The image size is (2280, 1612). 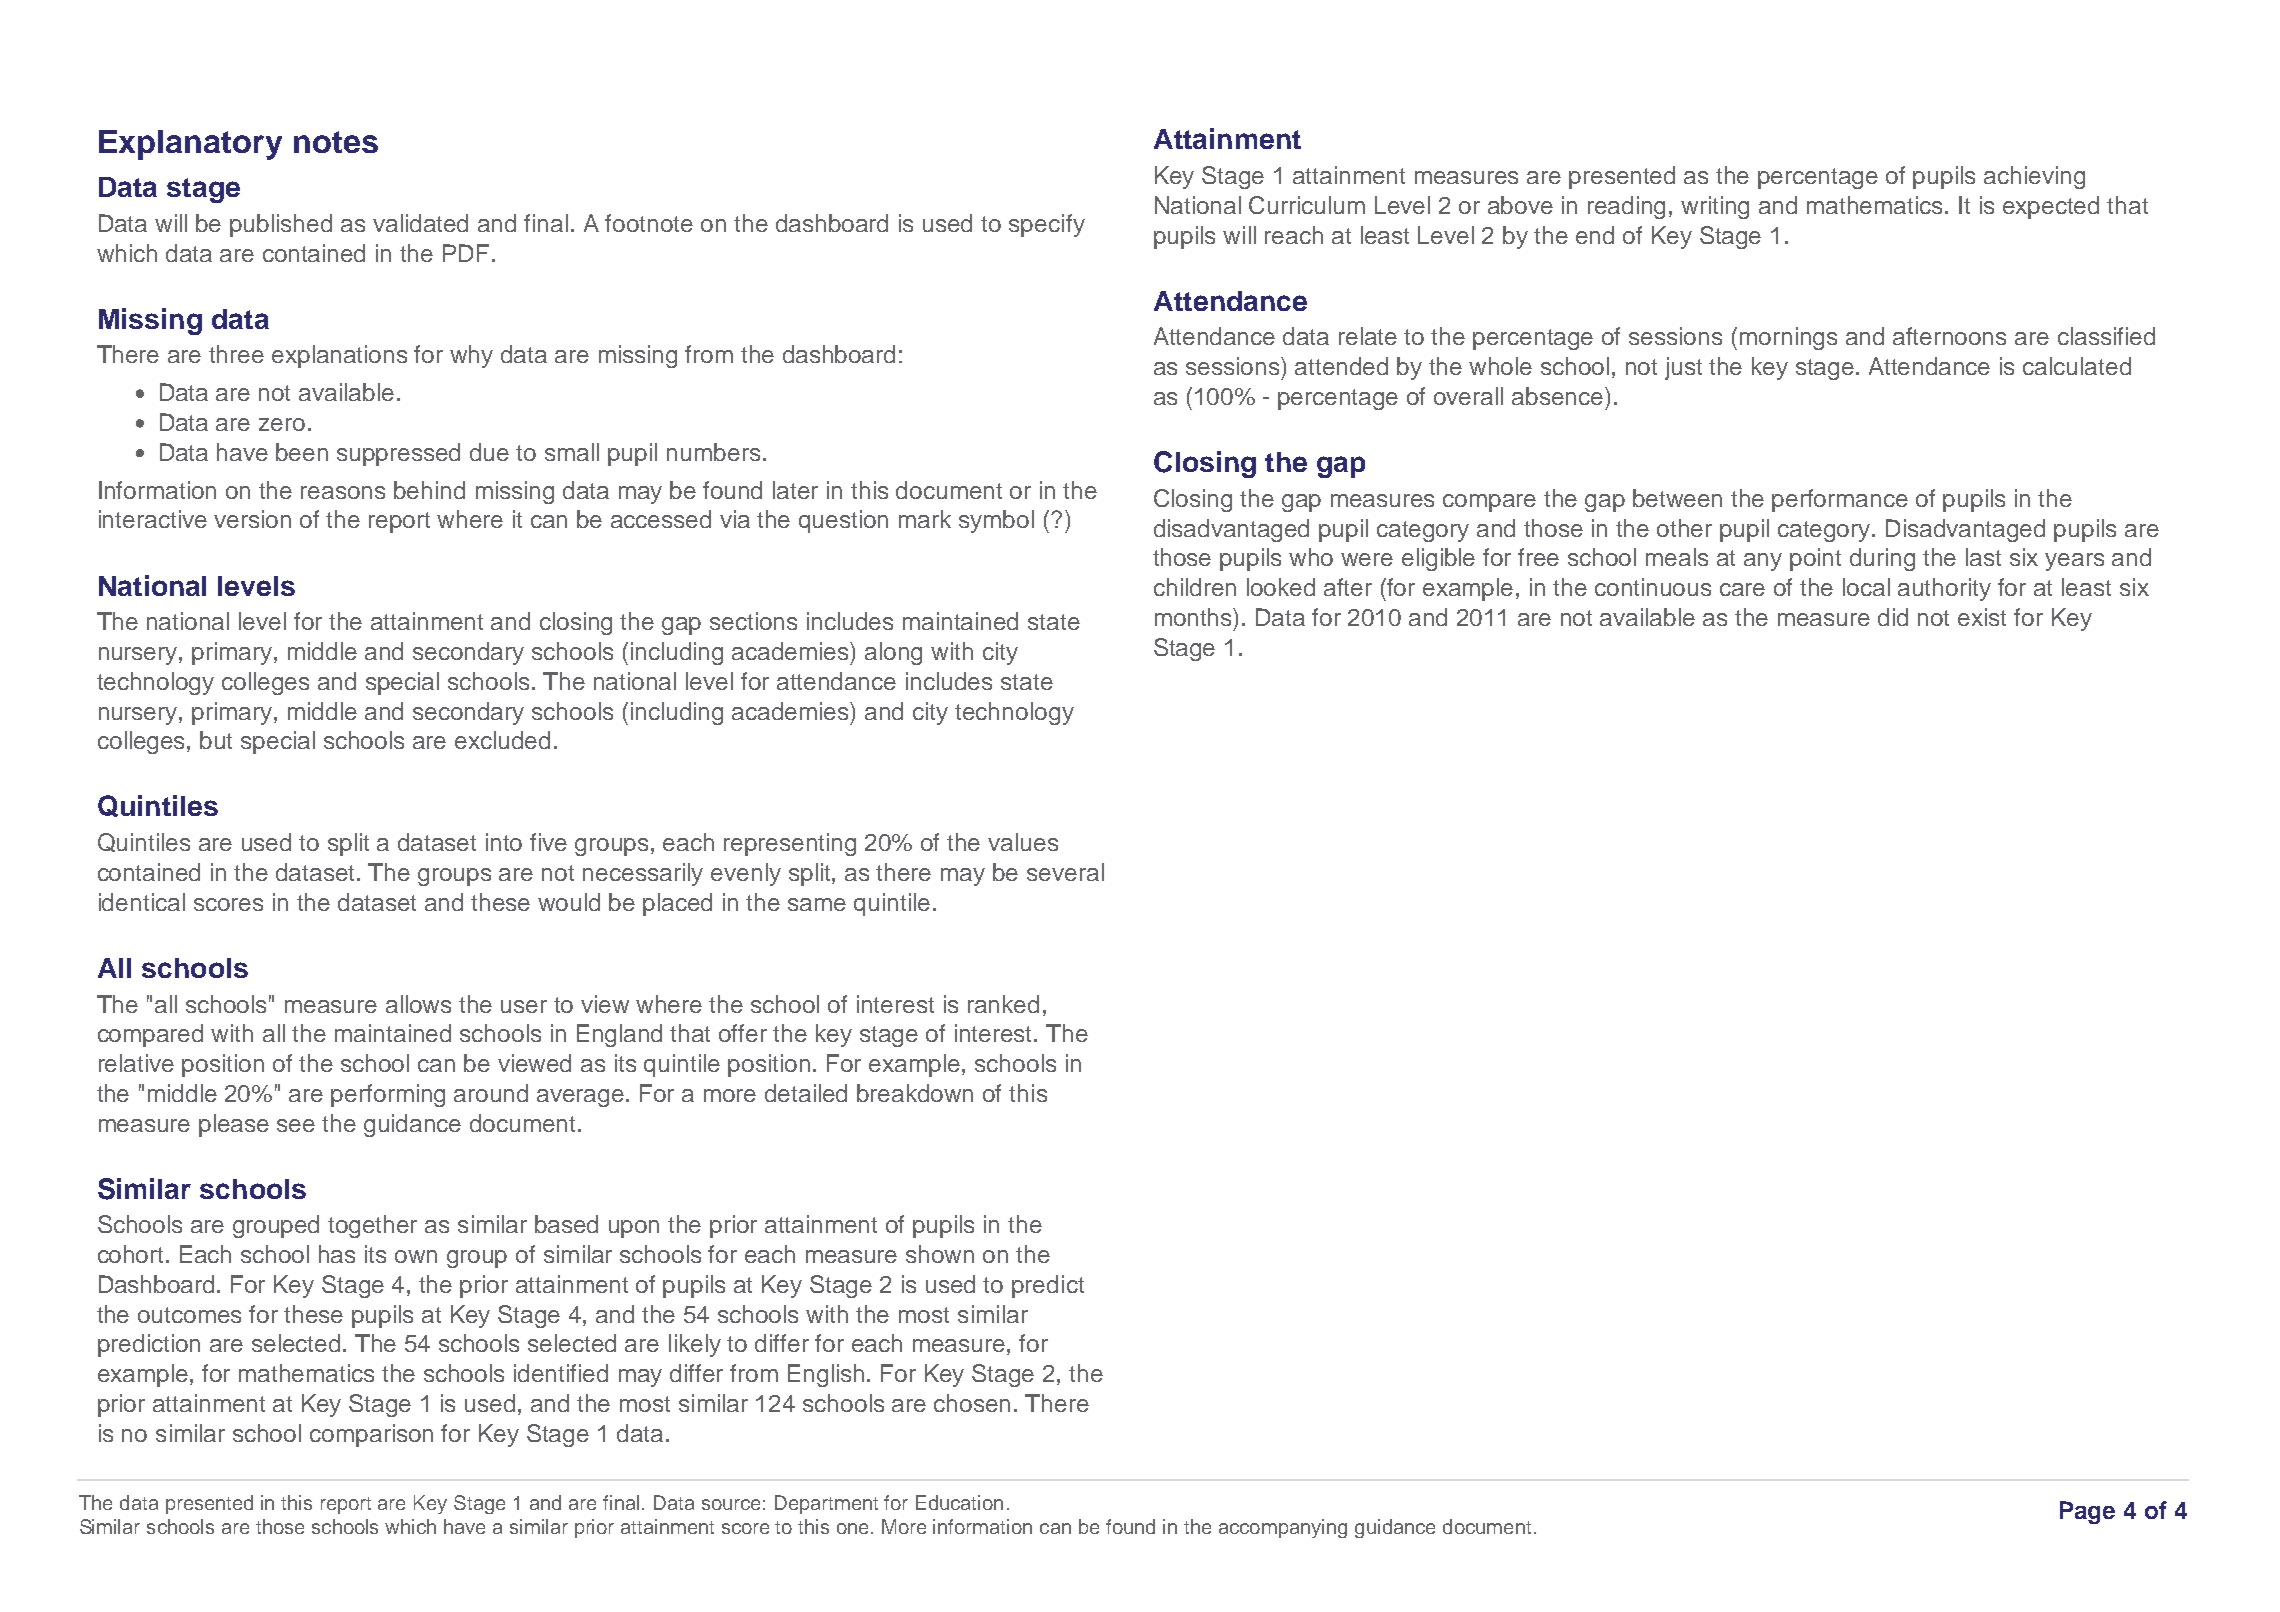 I want to click on achieving, so click(x=2034, y=177).
